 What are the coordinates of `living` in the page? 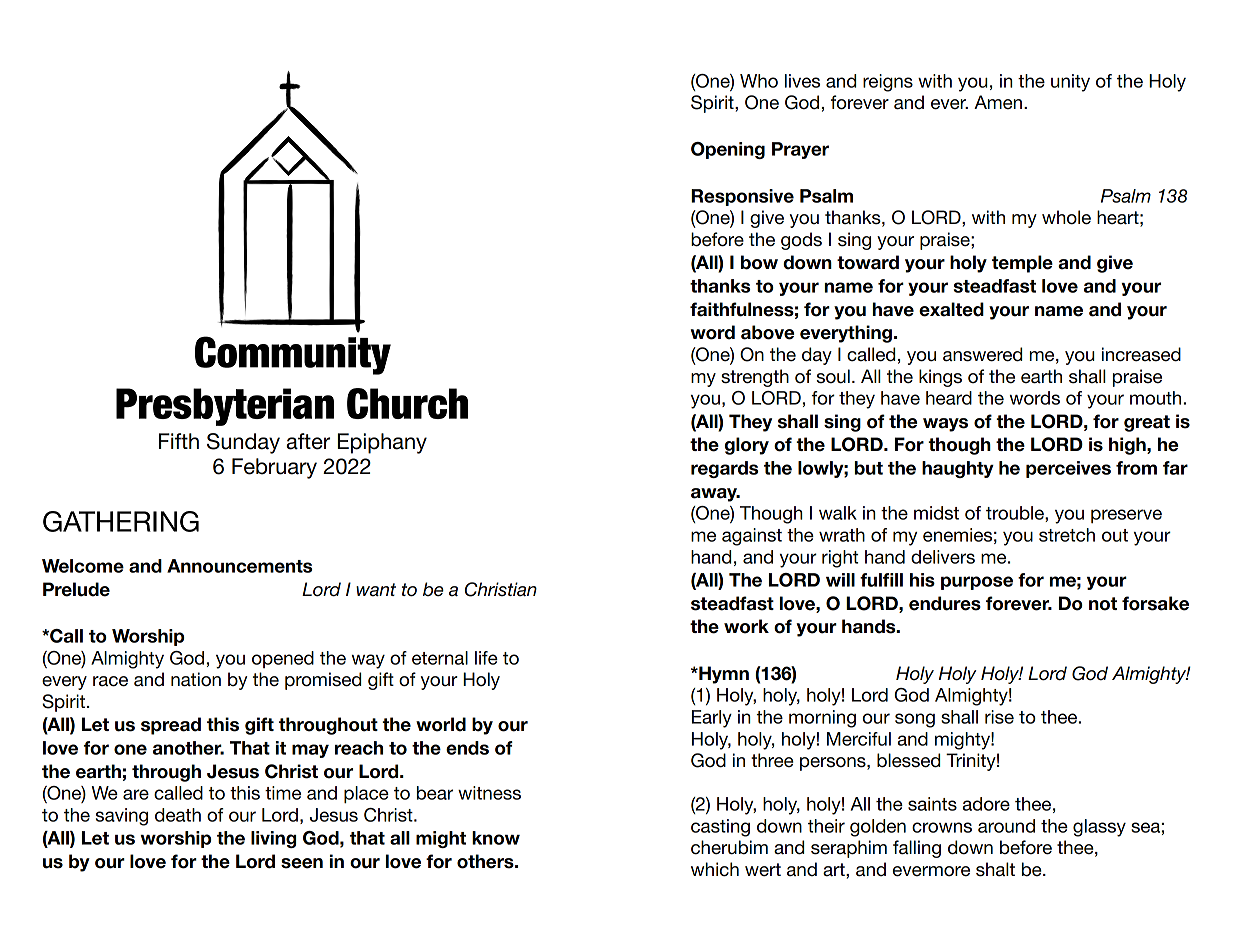 It's located at (273, 839).
